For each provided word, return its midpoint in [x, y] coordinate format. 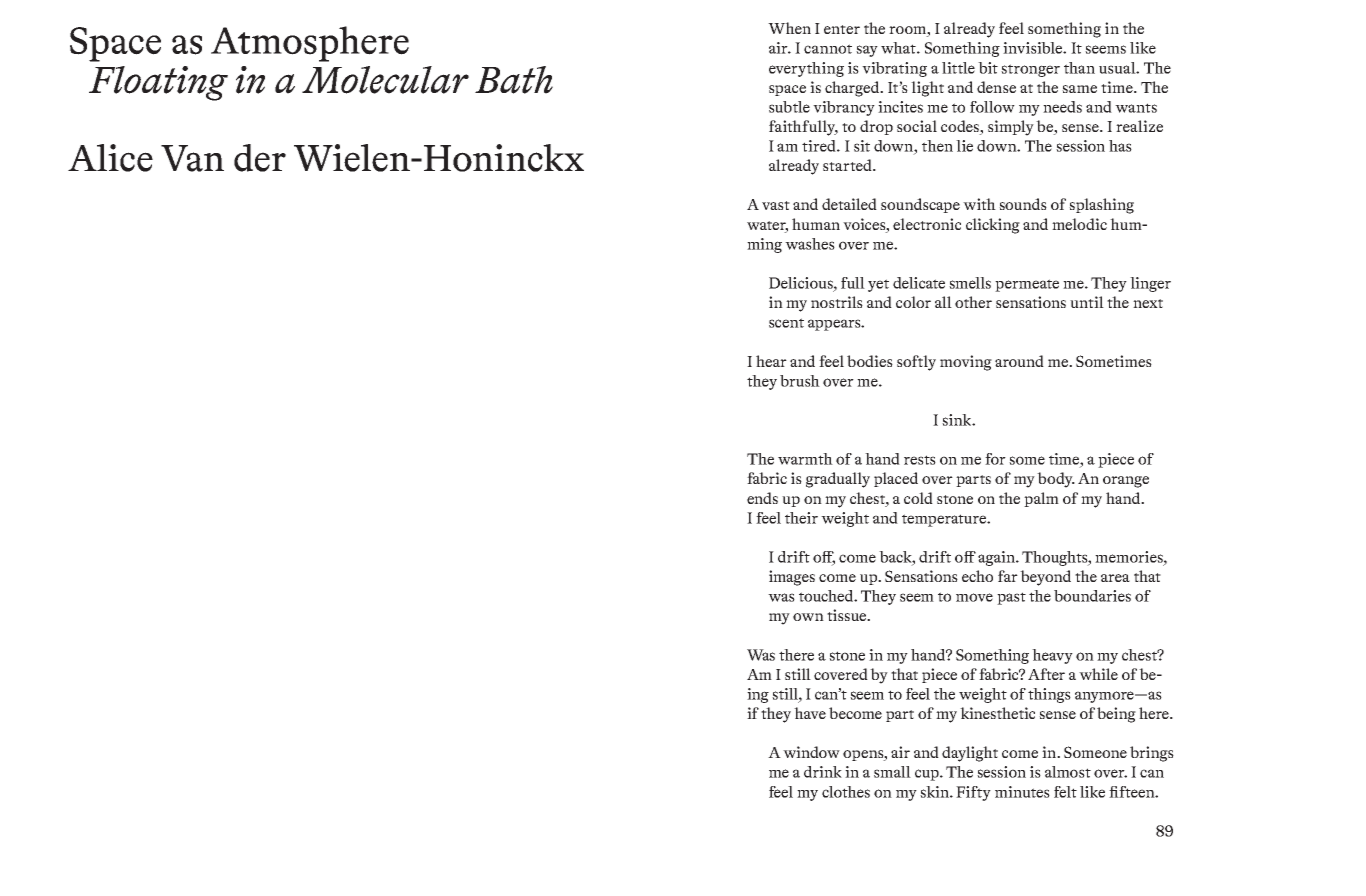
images [792, 578]
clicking [993, 226]
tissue [848, 615]
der [260, 158]
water [767, 227]
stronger [1030, 70]
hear [771, 361]
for [995, 459]
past [1011, 598]
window [811, 752]
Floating [158, 83]
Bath [514, 80]
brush [800, 381]
